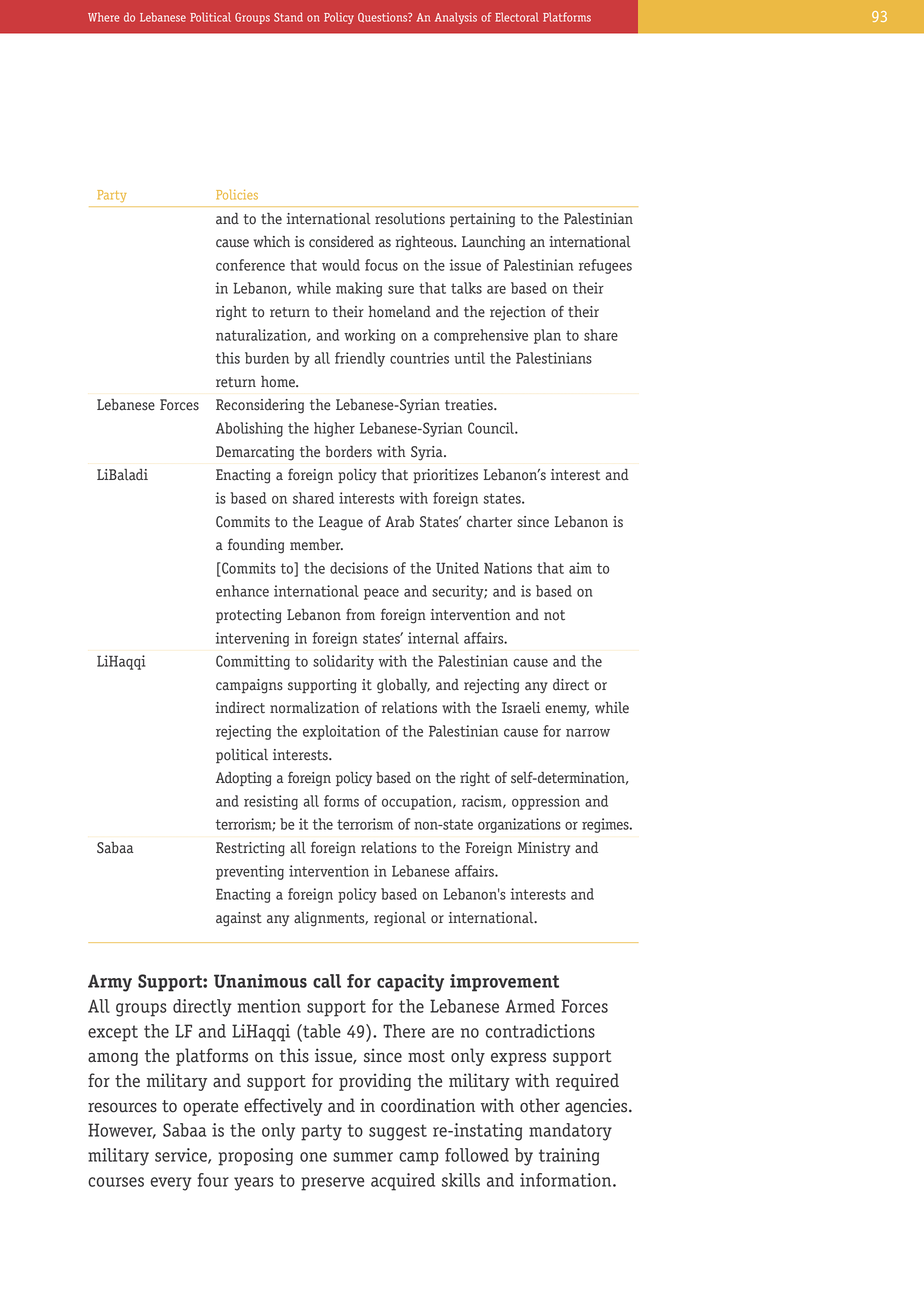  Describe the element at coordinates (250, 265) in the screenshot. I see `conference` at that location.
